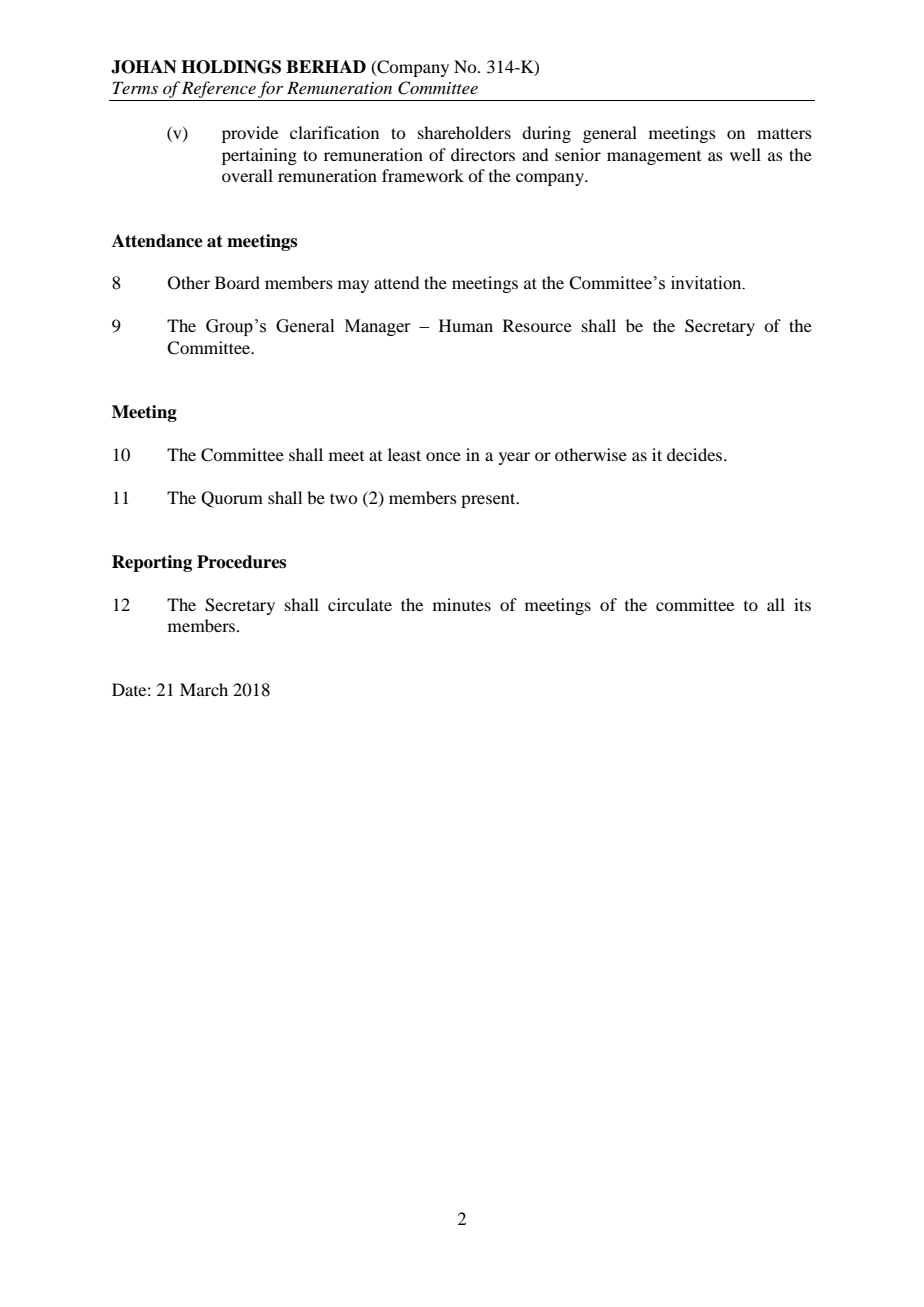 This screenshot has width=924, height=1307. I want to click on its, so click(802, 604).
